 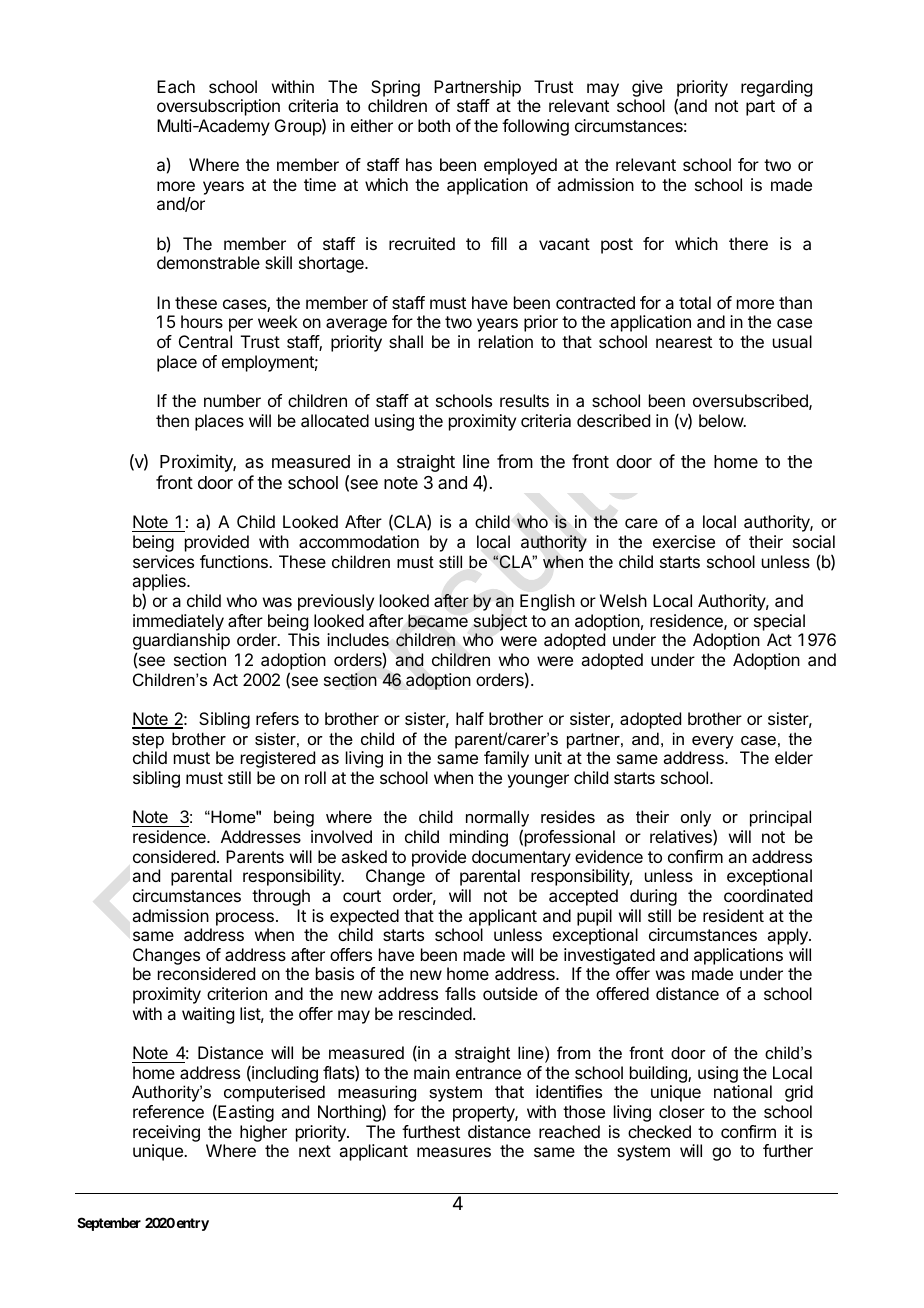 I want to click on regarding, so click(x=776, y=88).
